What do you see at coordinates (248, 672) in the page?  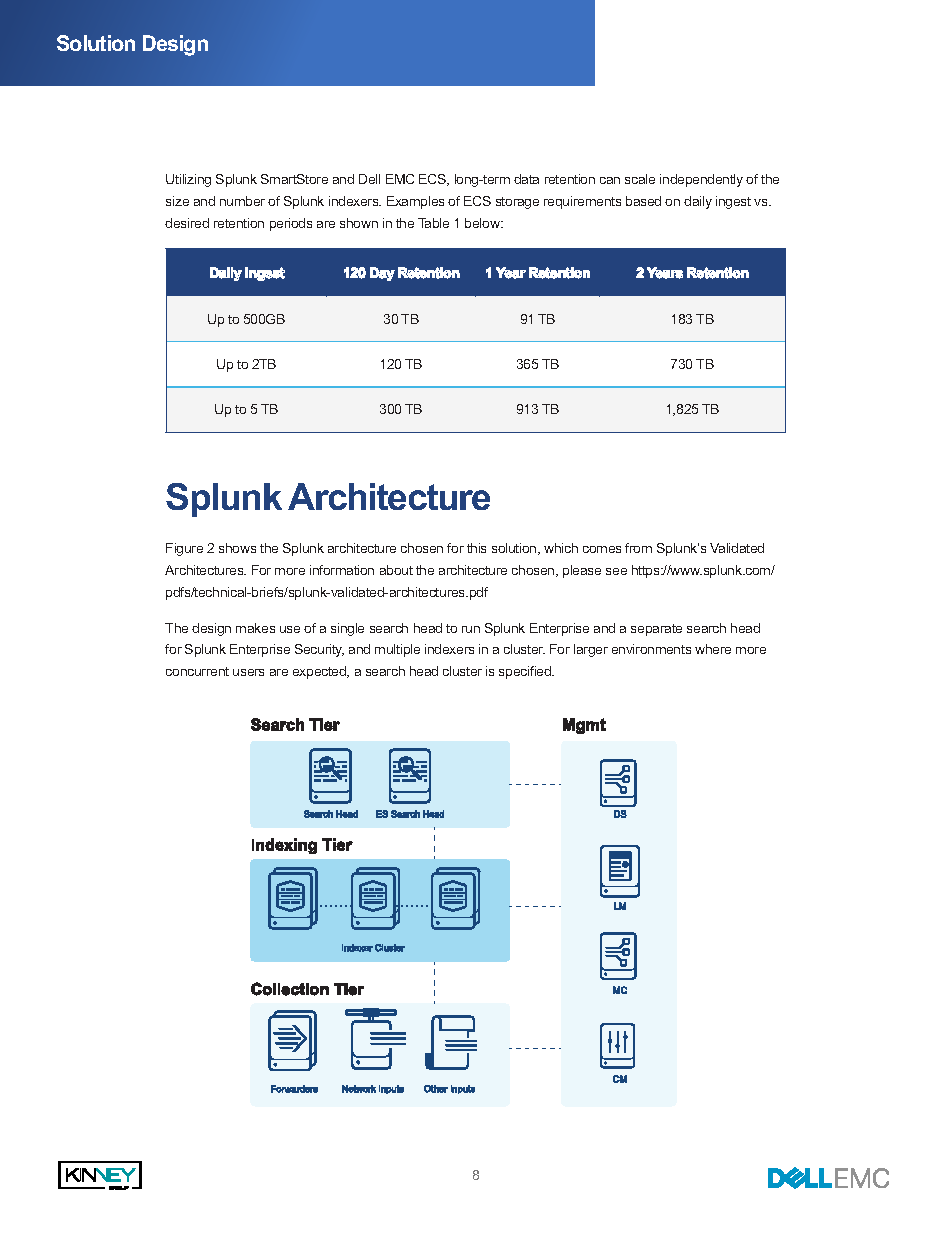 I see `users` at bounding box center [248, 672].
